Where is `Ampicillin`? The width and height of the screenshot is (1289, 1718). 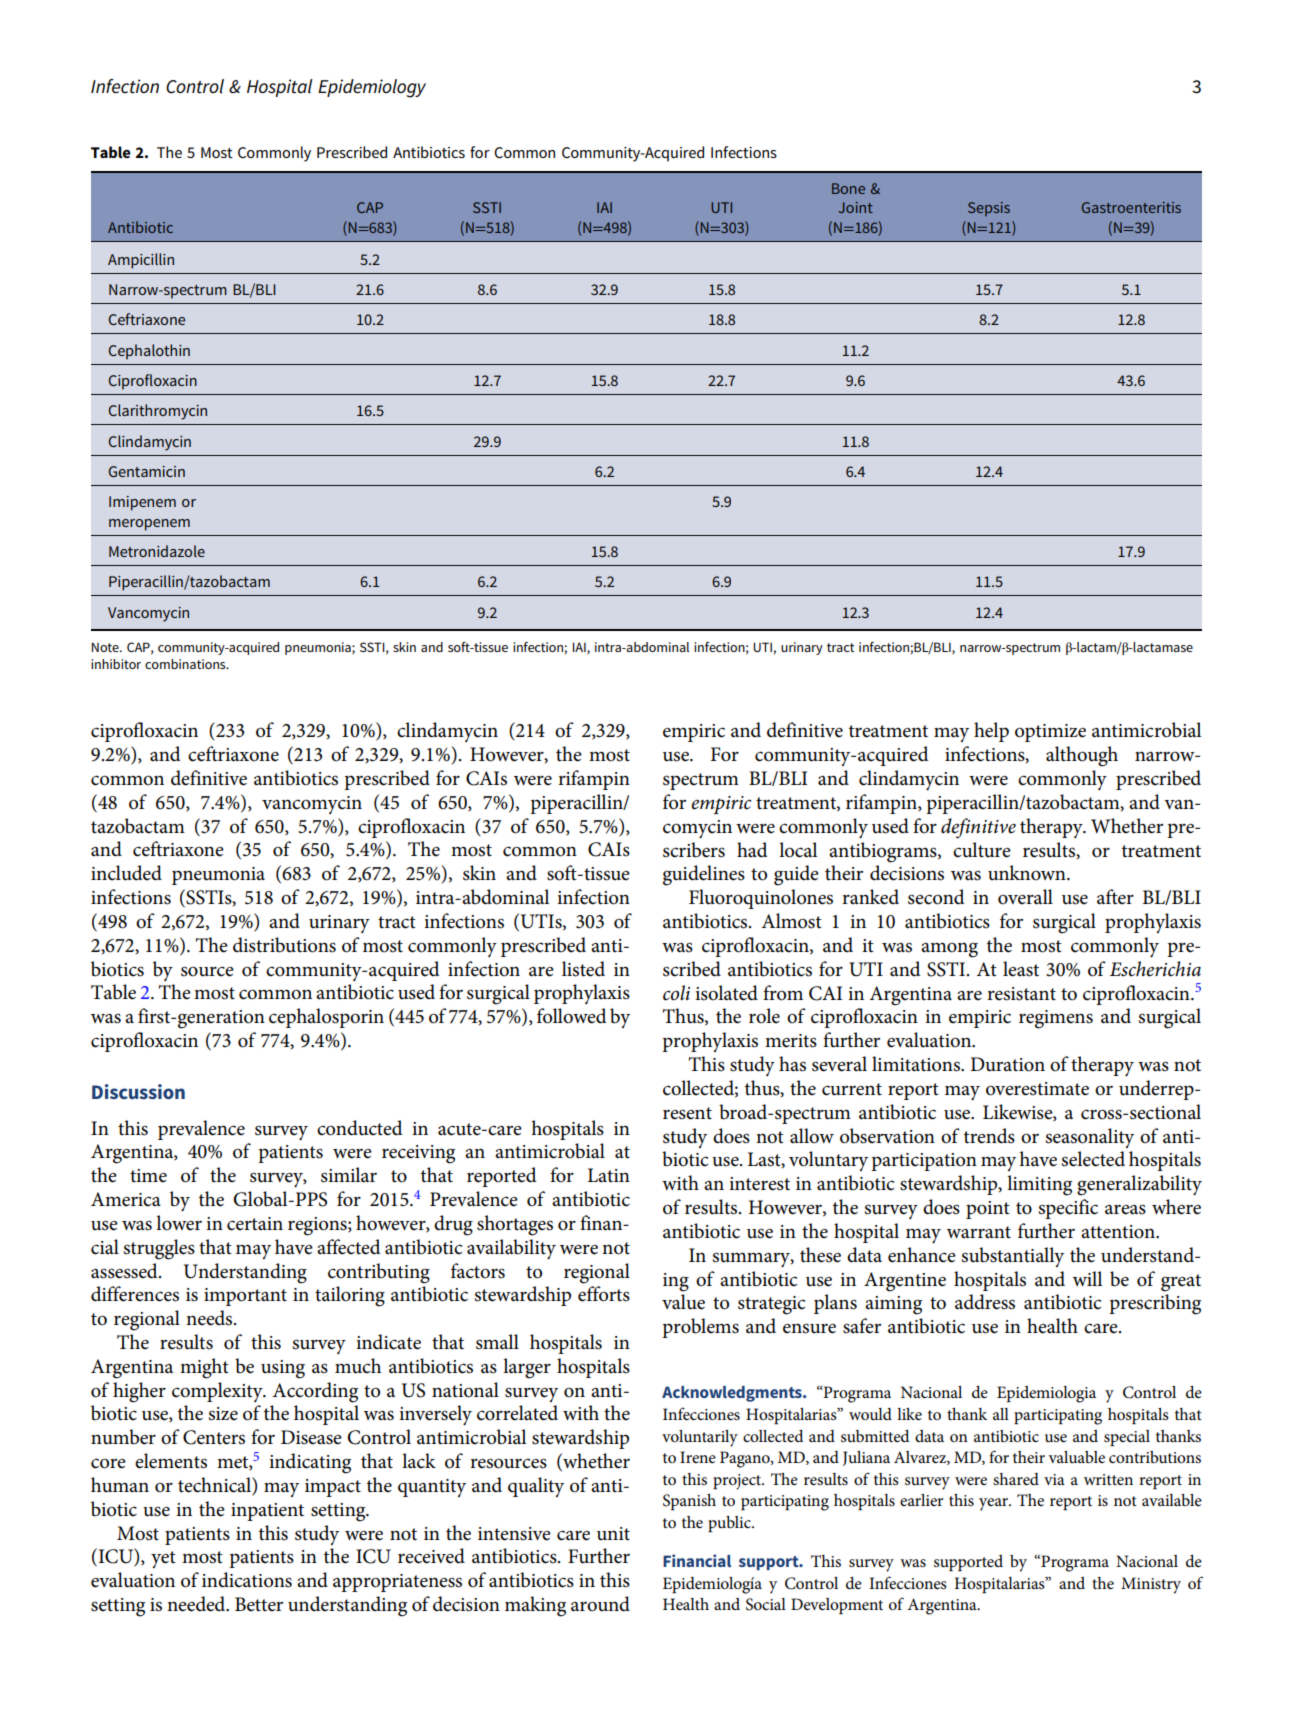
Ampicillin is located at coordinates (141, 261).
